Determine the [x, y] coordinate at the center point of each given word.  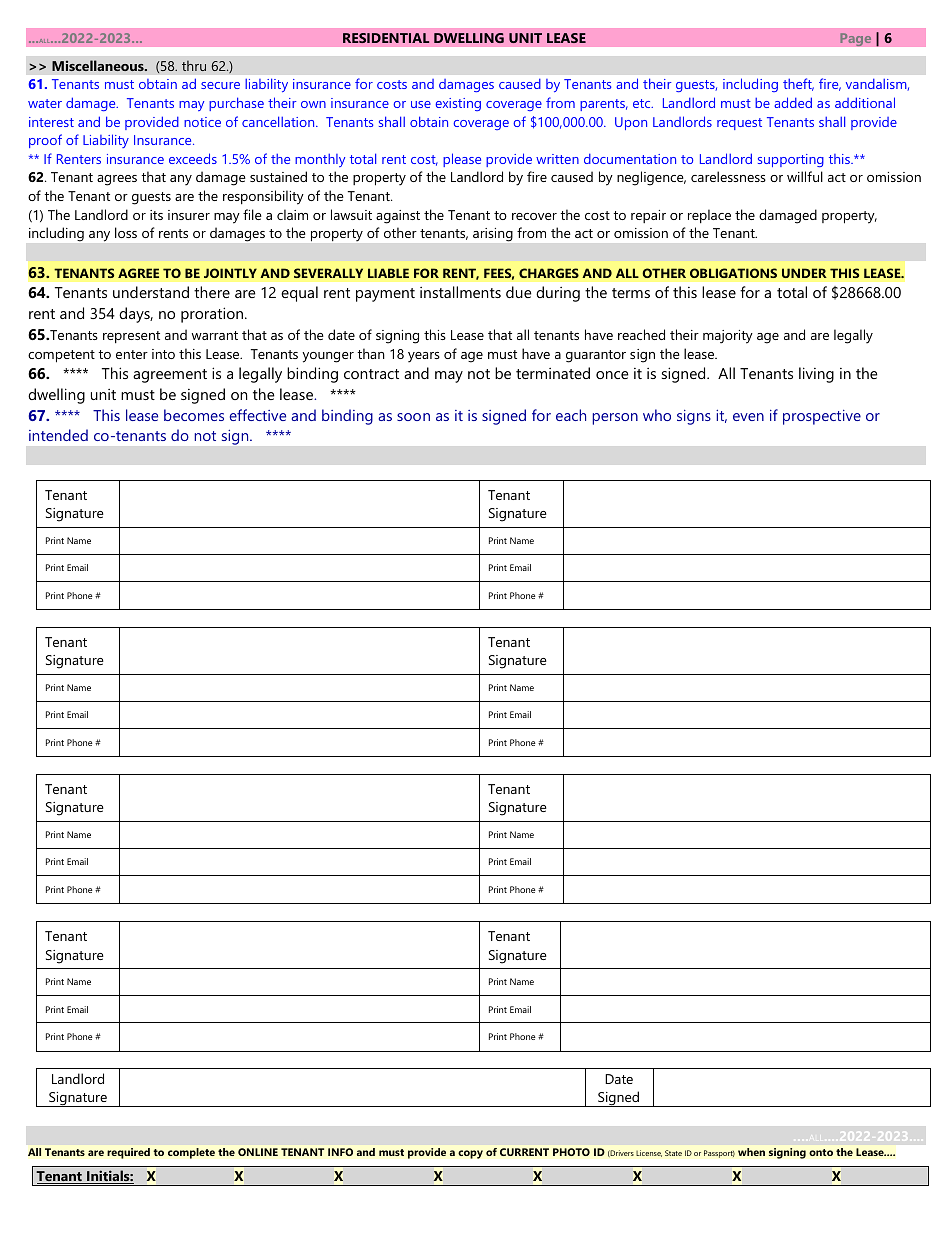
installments [460, 292]
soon [413, 417]
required [128, 1153]
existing [458, 104]
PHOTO [571, 1152]
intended [58, 435]
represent [131, 337]
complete [191, 1153]
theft [798, 84]
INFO [340, 1152]
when [751, 1152]
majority [728, 337]
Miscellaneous [99, 65]
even [748, 417]
